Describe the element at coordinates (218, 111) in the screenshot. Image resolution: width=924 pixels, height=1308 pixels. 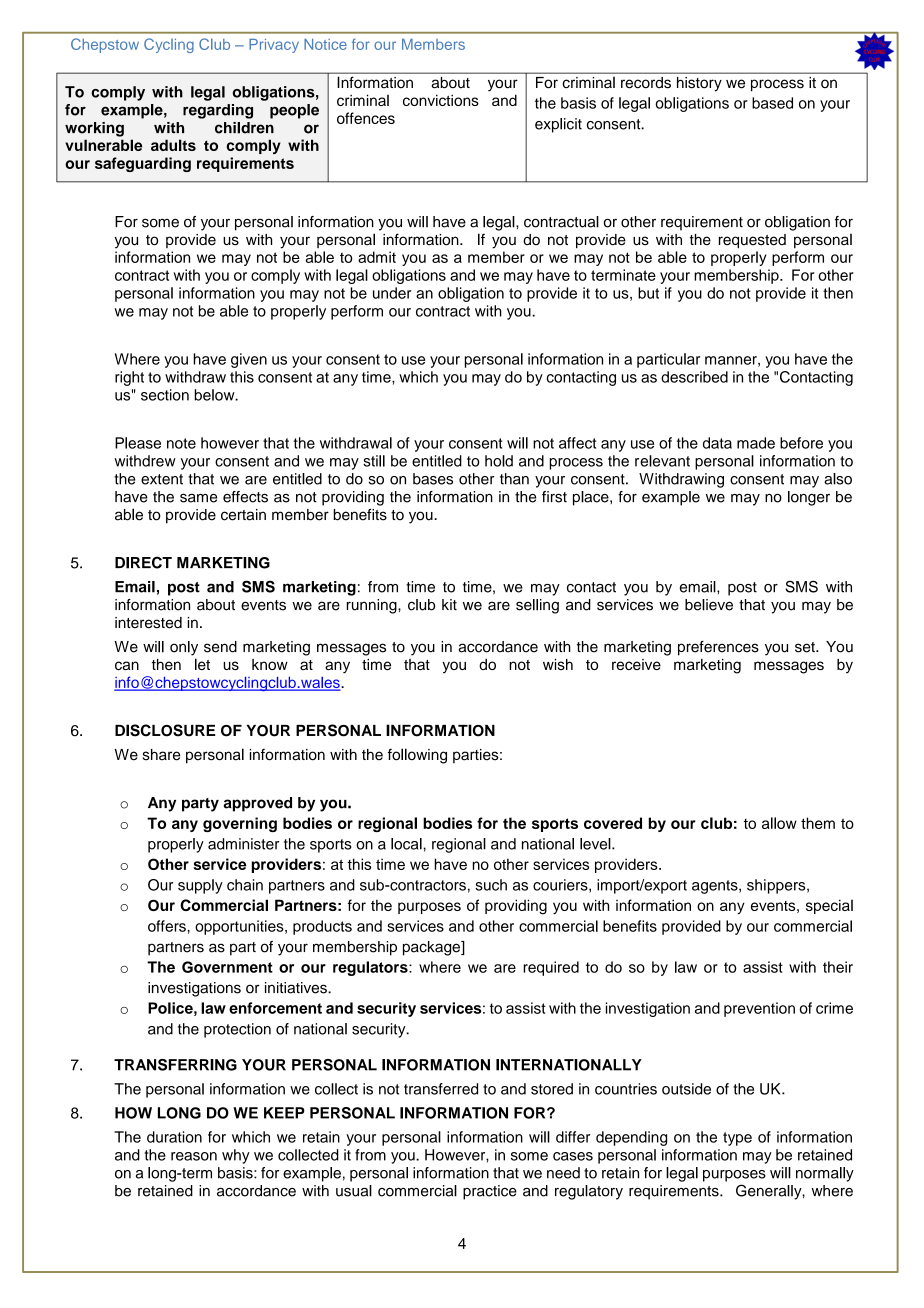
I see `regarding` at that location.
